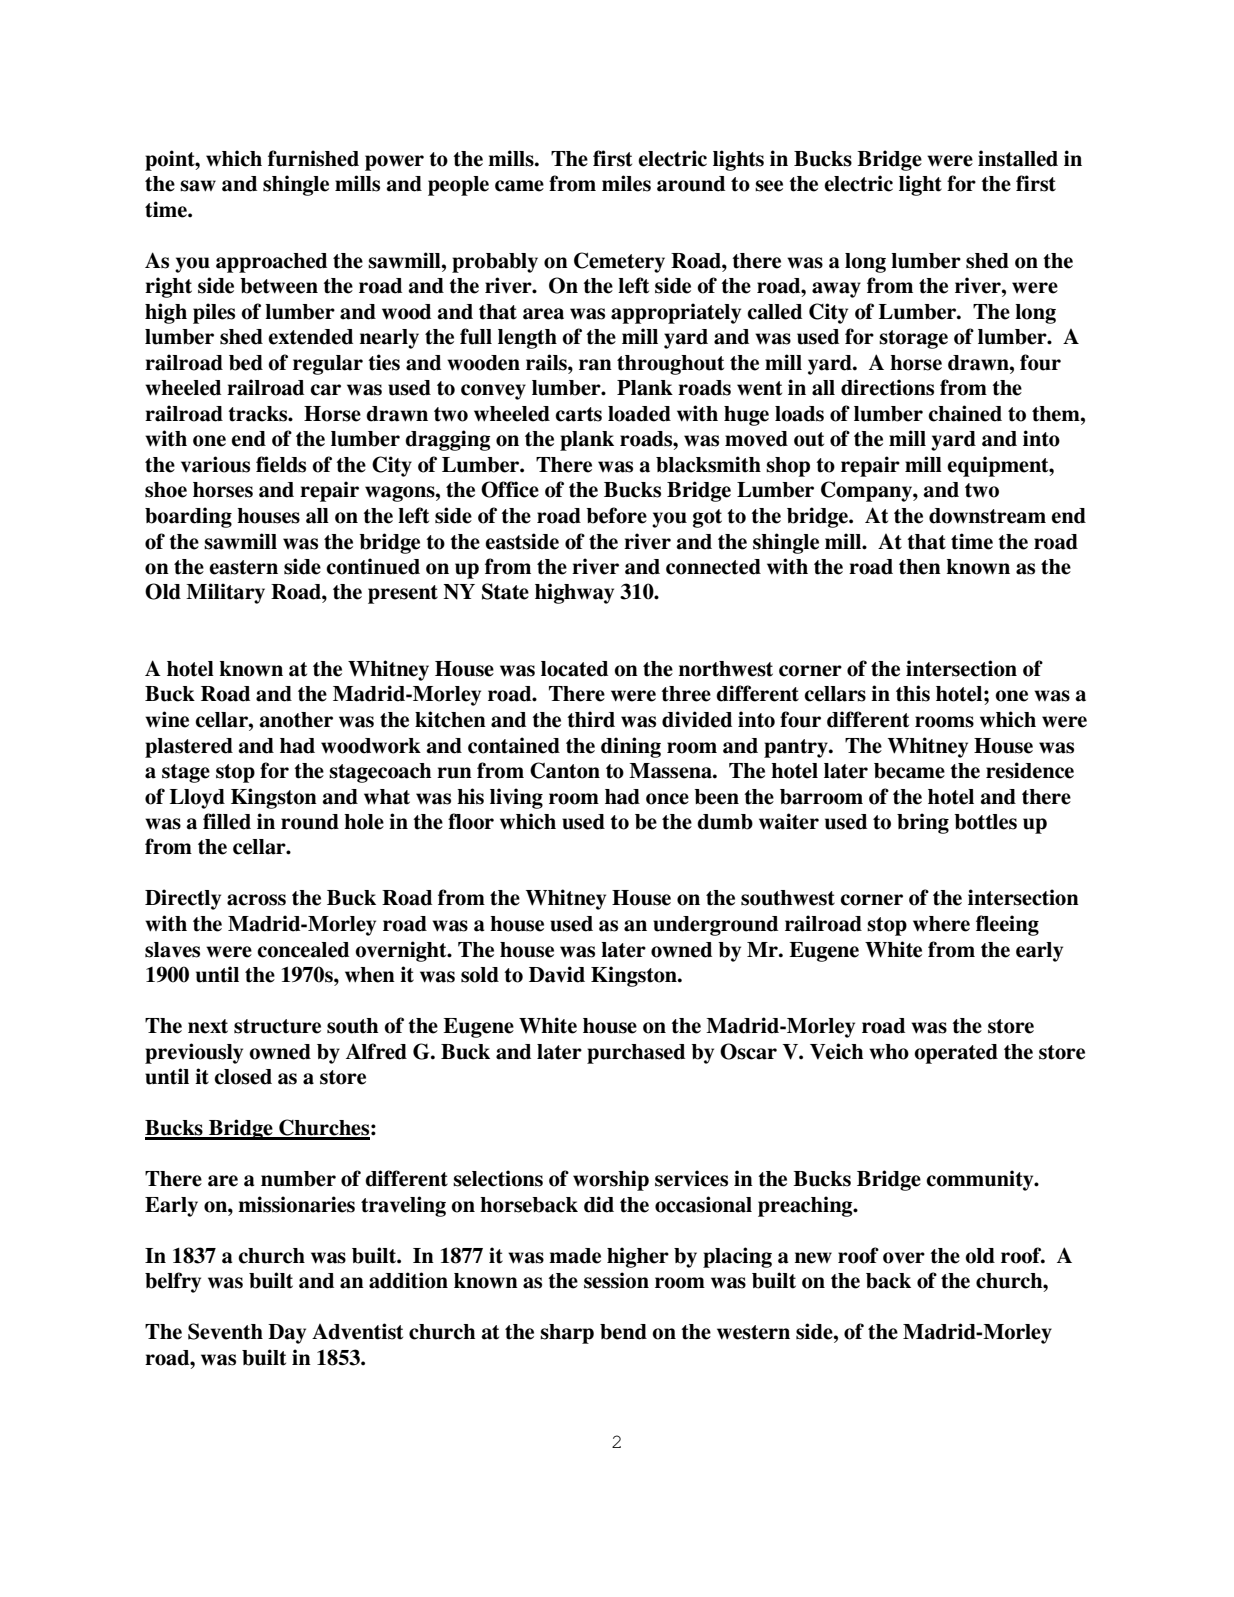  What do you see at coordinates (1018, 158) in the screenshot?
I see `installed` at bounding box center [1018, 158].
